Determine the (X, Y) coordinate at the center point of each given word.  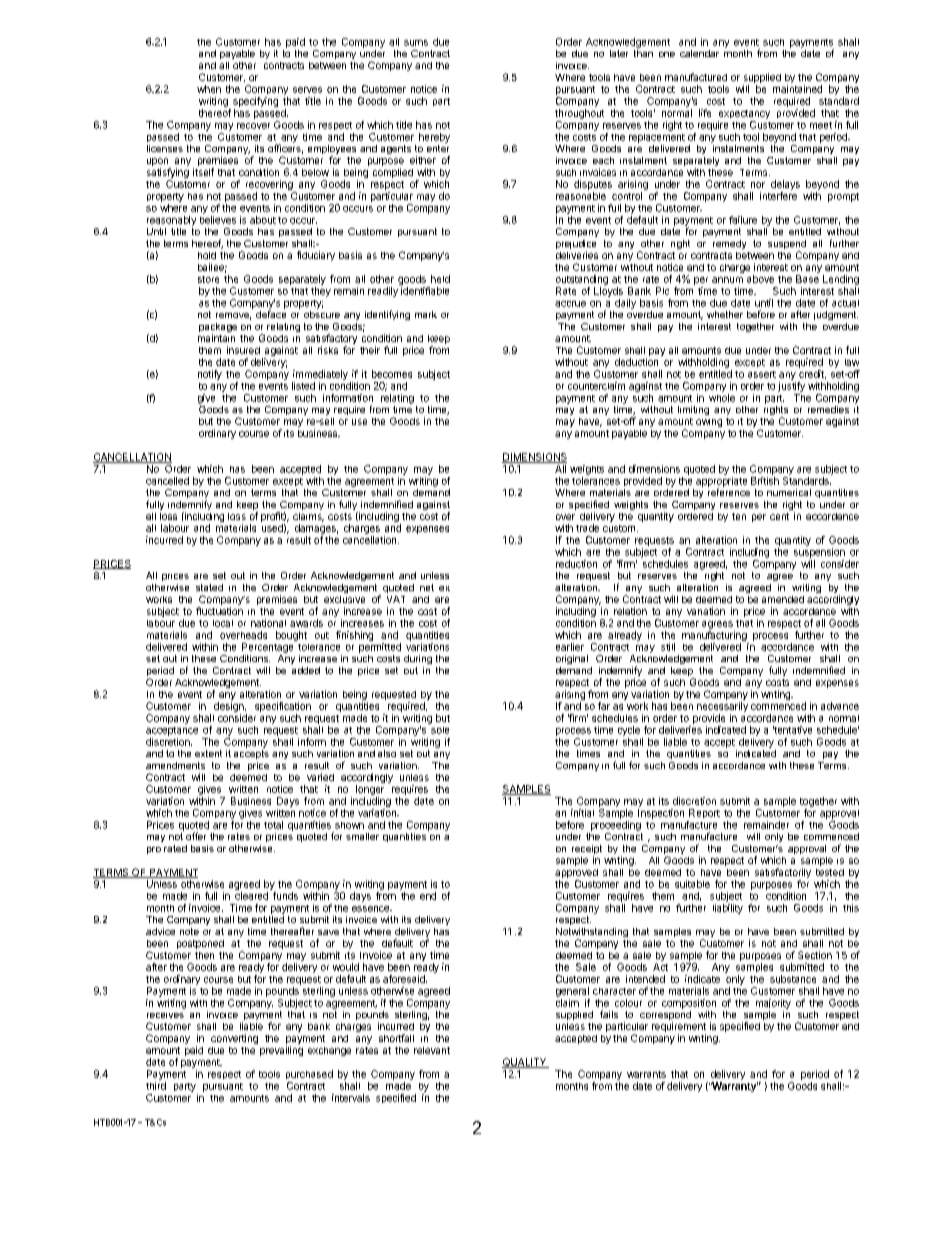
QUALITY (525, 1063)
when (209, 89)
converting (234, 1039)
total (273, 825)
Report (704, 813)
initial (582, 813)
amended (783, 599)
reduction (576, 564)
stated (209, 587)
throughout (579, 114)
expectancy (744, 114)
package (218, 329)
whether (725, 314)
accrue (570, 304)
